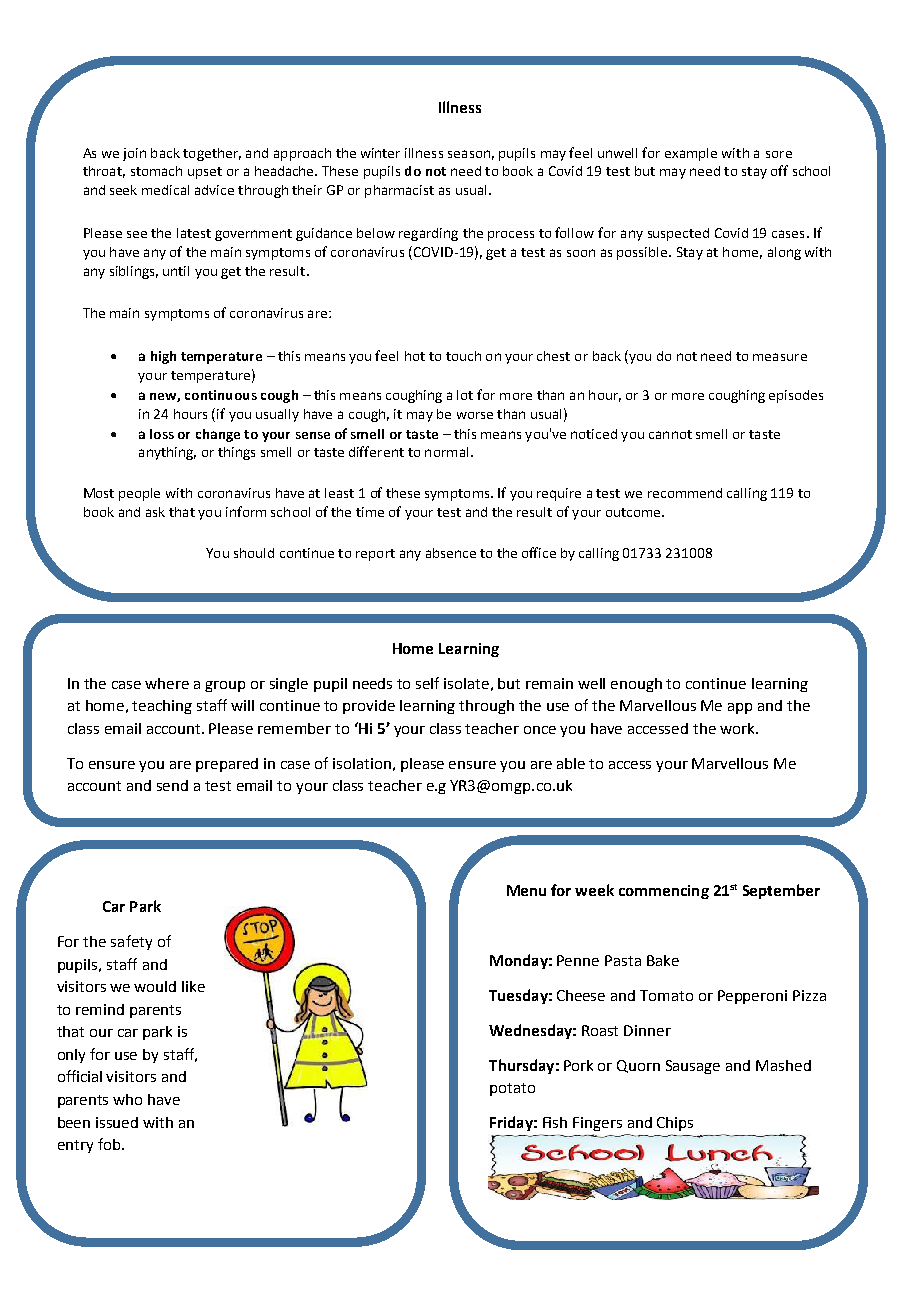 The image size is (924, 1308). Describe the element at coordinates (427, 683) in the screenshot. I see `self` at that location.
